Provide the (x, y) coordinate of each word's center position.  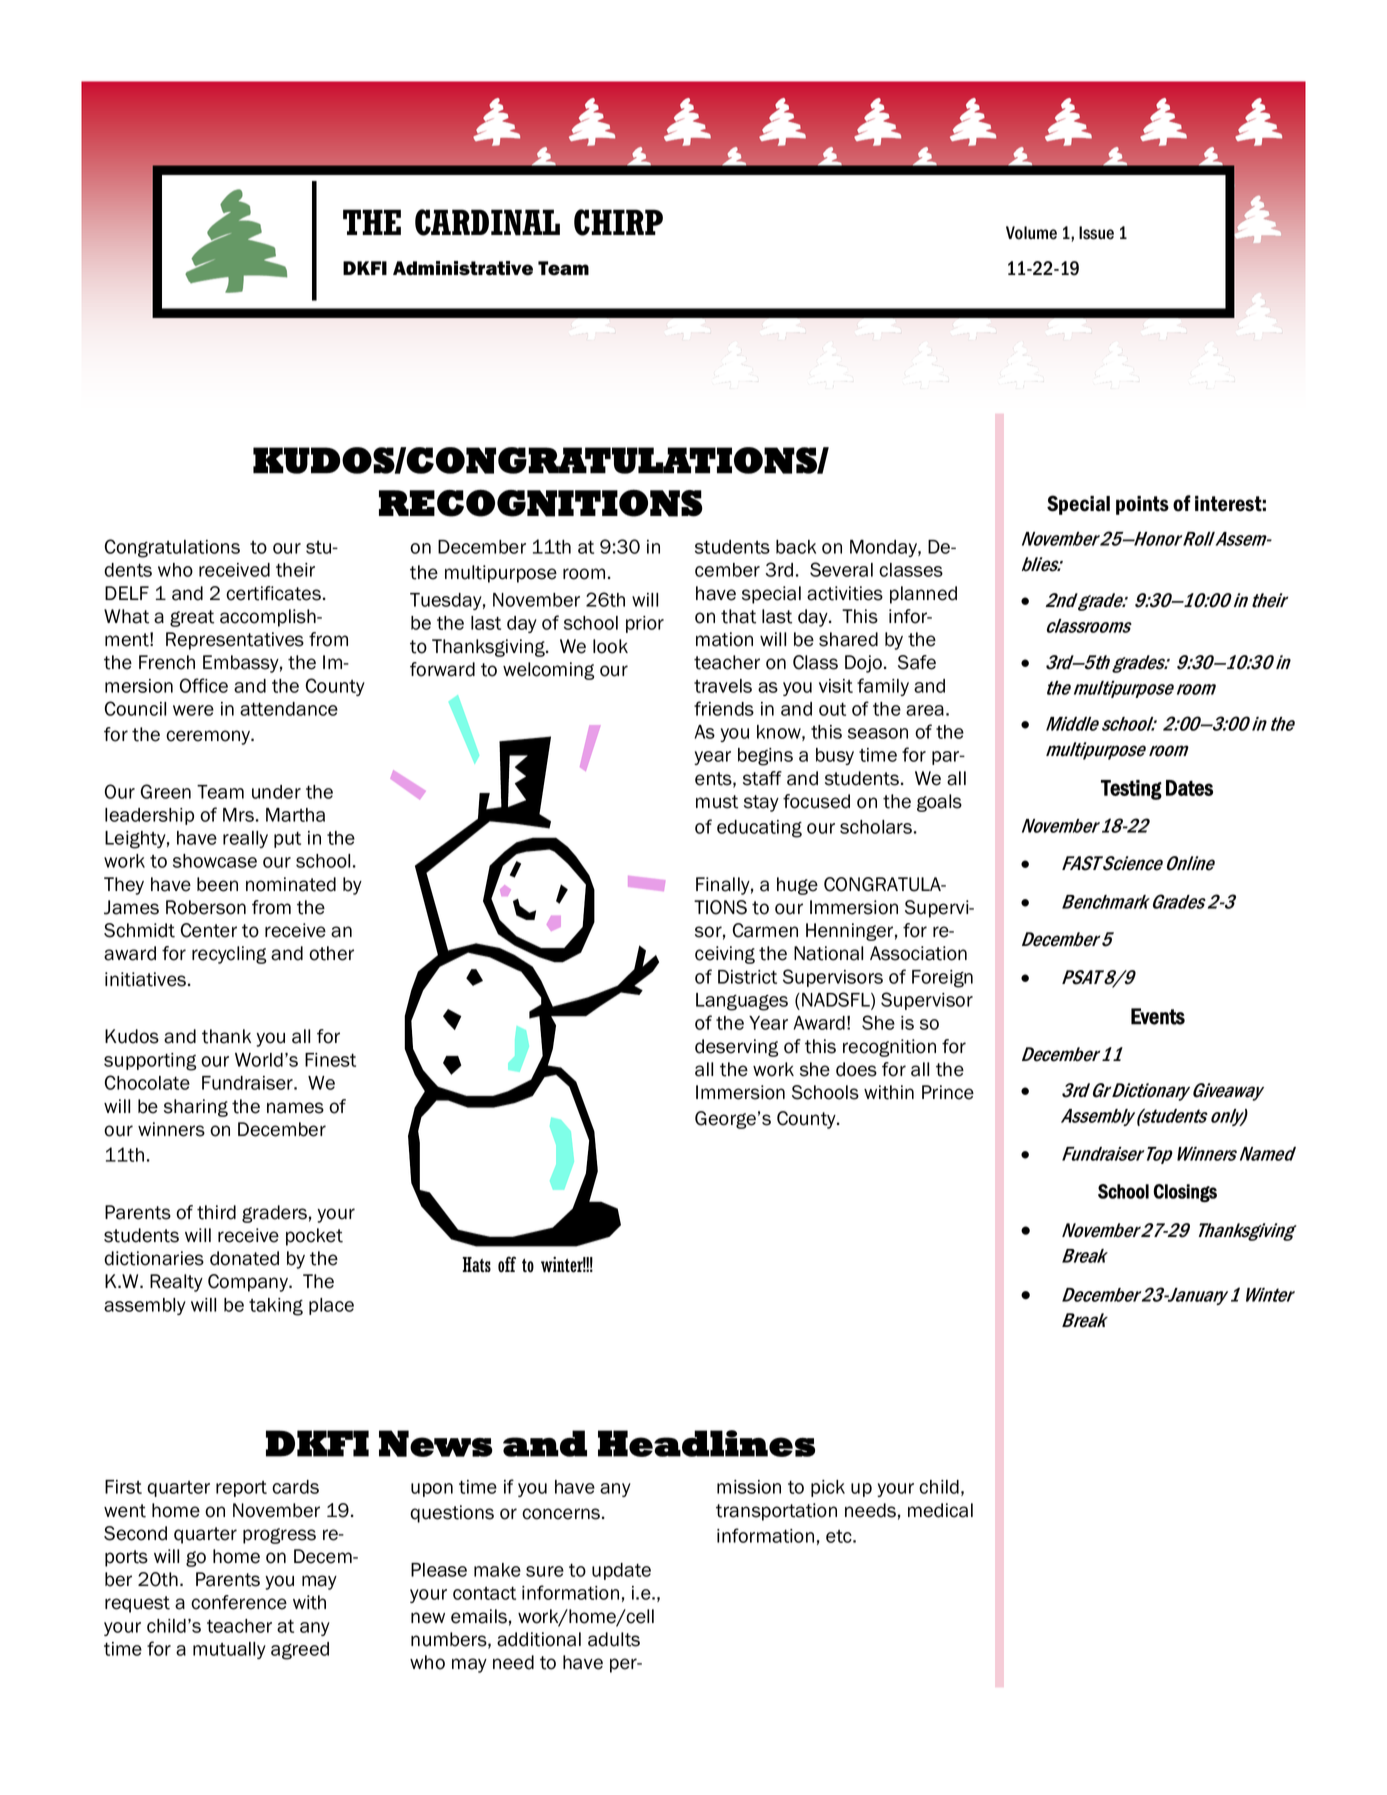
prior (645, 624)
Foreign (942, 979)
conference (239, 1602)
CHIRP (618, 222)
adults (614, 1639)
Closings (1185, 1193)
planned (923, 595)
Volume (1031, 233)
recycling (229, 955)
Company (249, 1283)
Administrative (463, 268)
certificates (273, 593)
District (747, 977)
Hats (476, 1264)
